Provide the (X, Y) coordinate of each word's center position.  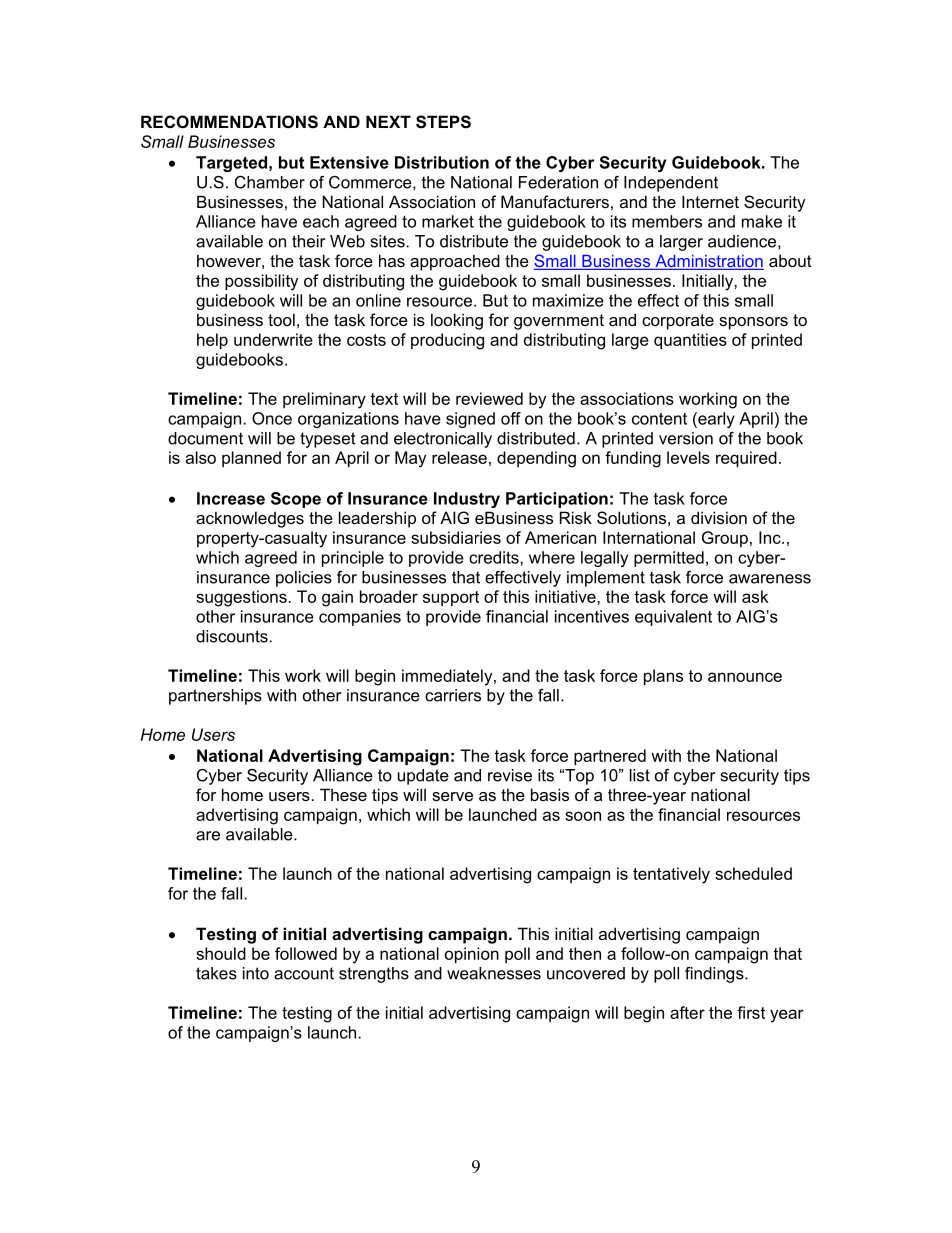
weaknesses (494, 973)
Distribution (442, 162)
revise (510, 775)
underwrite (273, 339)
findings (715, 975)
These (343, 794)
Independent (671, 184)
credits (495, 557)
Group (725, 539)
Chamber (270, 182)
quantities (690, 341)
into (256, 973)
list (640, 775)
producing (447, 341)
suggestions (242, 598)
